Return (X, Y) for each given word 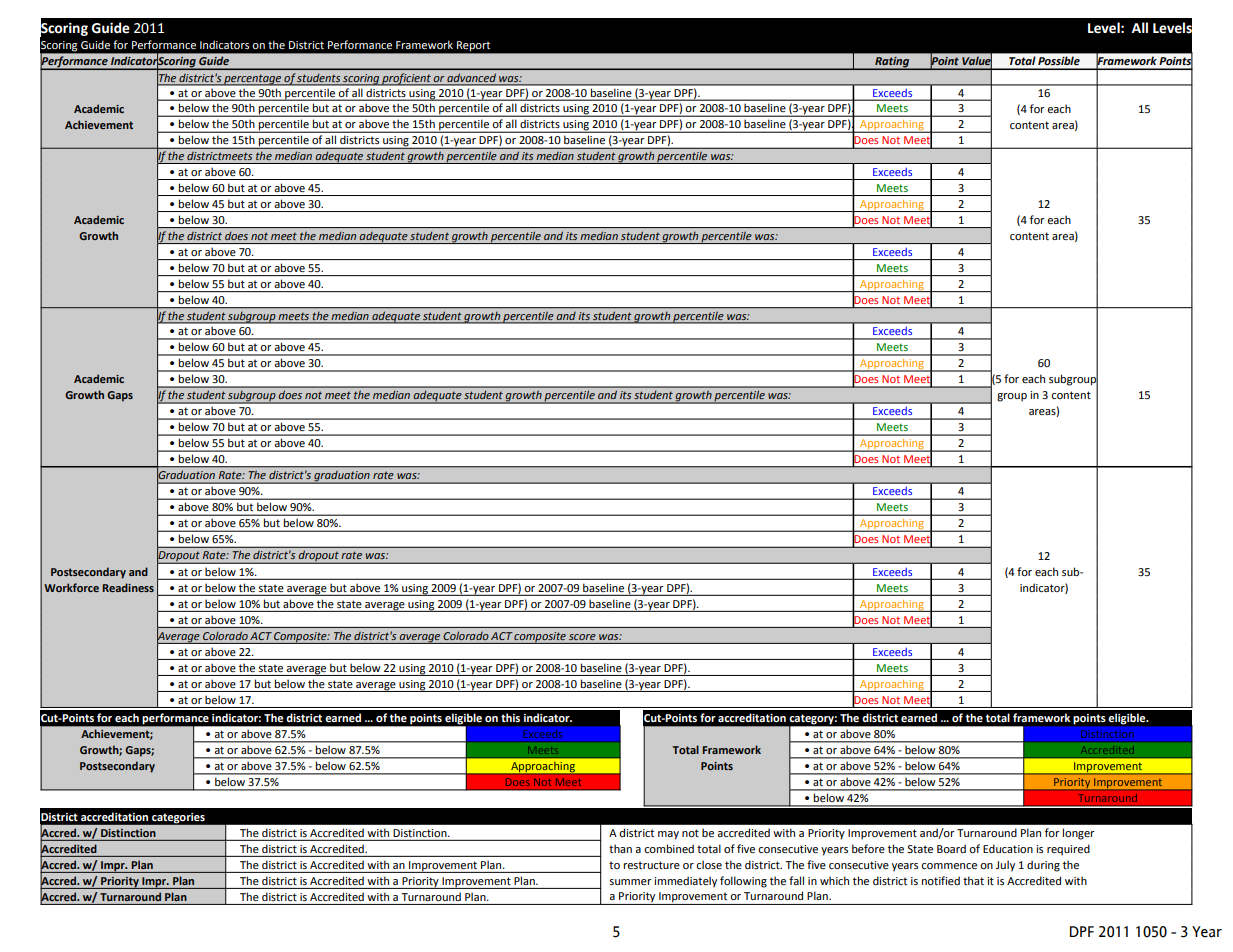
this (510, 717)
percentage (252, 80)
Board (951, 848)
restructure (652, 865)
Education (1008, 848)
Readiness (128, 587)
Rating (892, 63)
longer (1079, 834)
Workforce (71, 587)
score (582, 637)
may (668, 835)
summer (631, 882)
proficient (406, 79)
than (620, 848)
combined (669, 848)
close (709, 864)
